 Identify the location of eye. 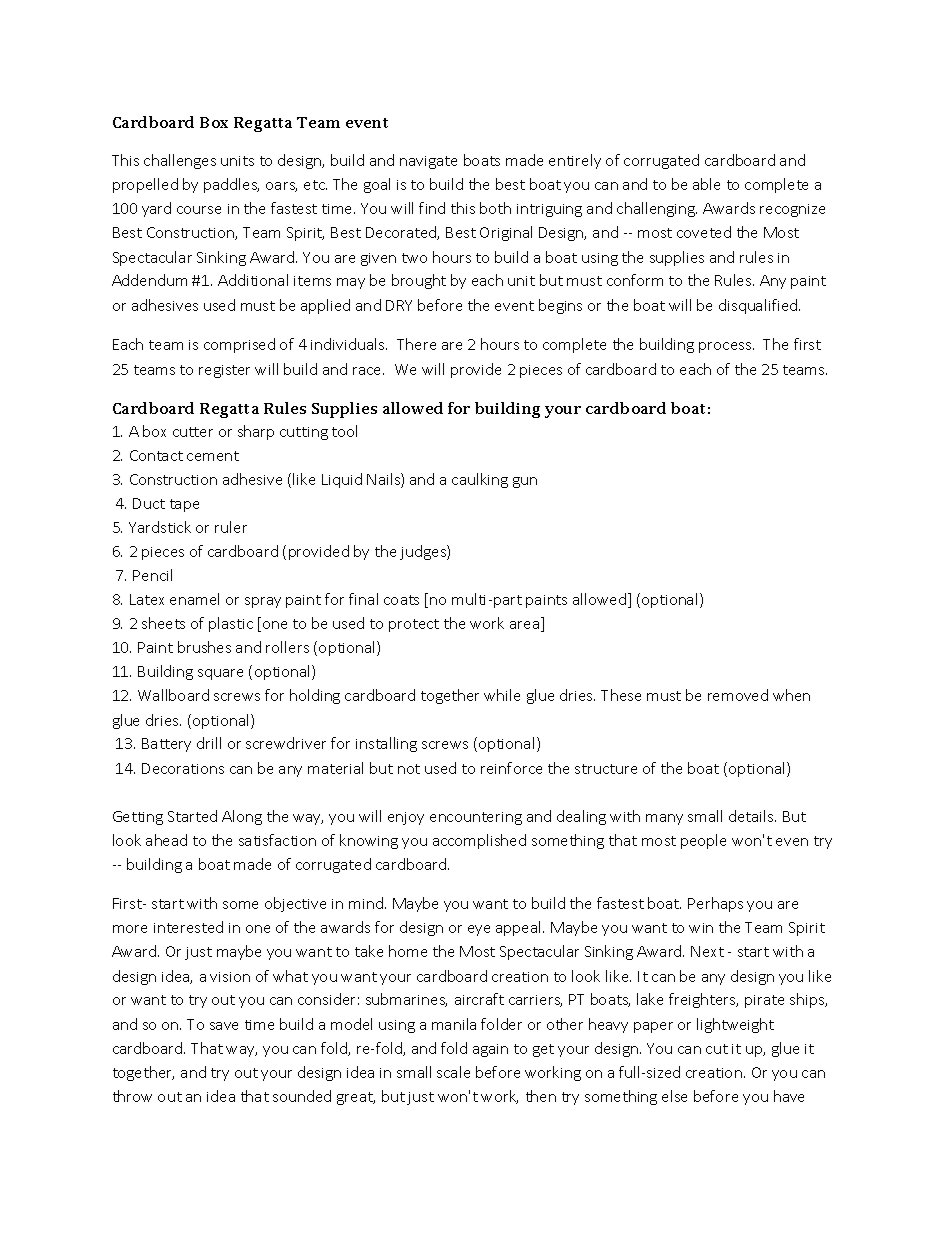
(479, 930).
